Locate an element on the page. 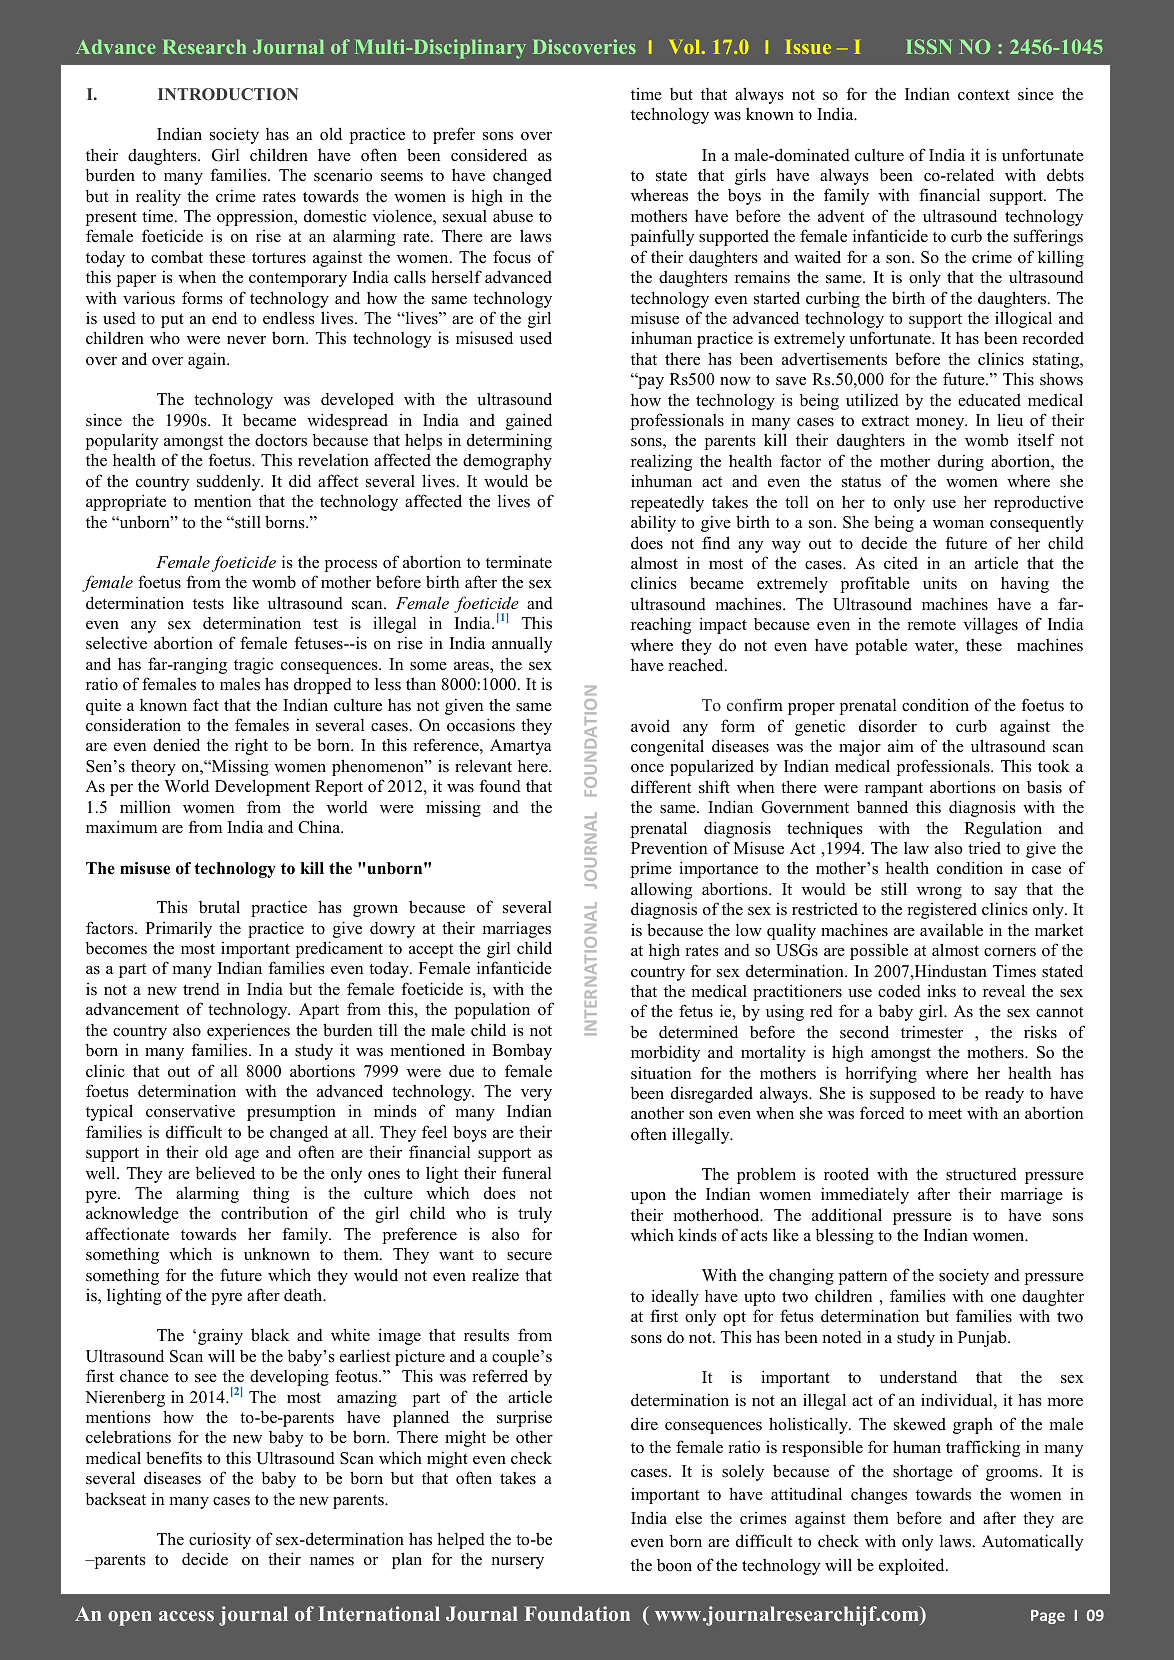 The width and height of the page is (1174, 1660). INTRODUCTION is located at coordinates (228, 94).
